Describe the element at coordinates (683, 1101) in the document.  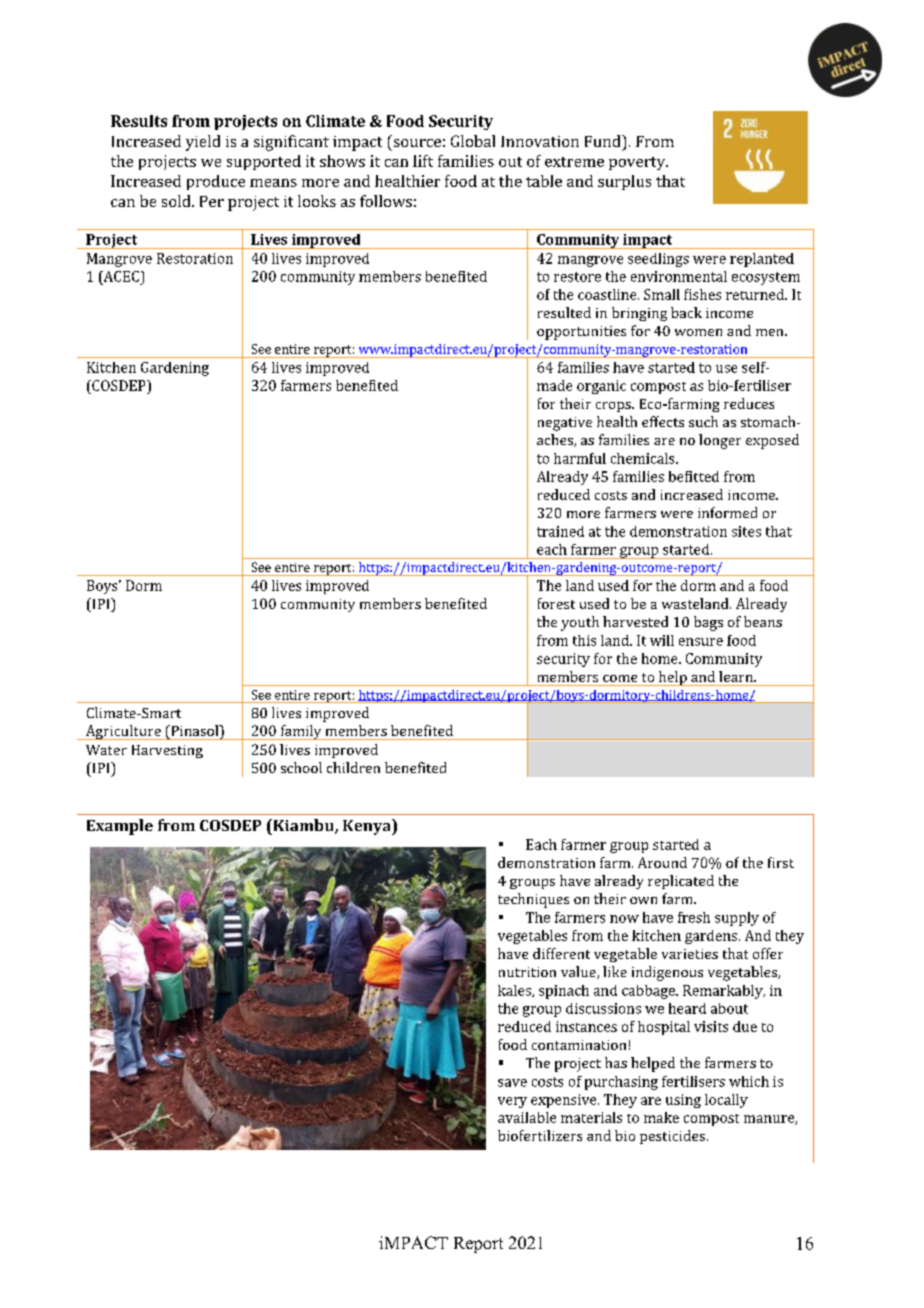
I see `using` at that location.
